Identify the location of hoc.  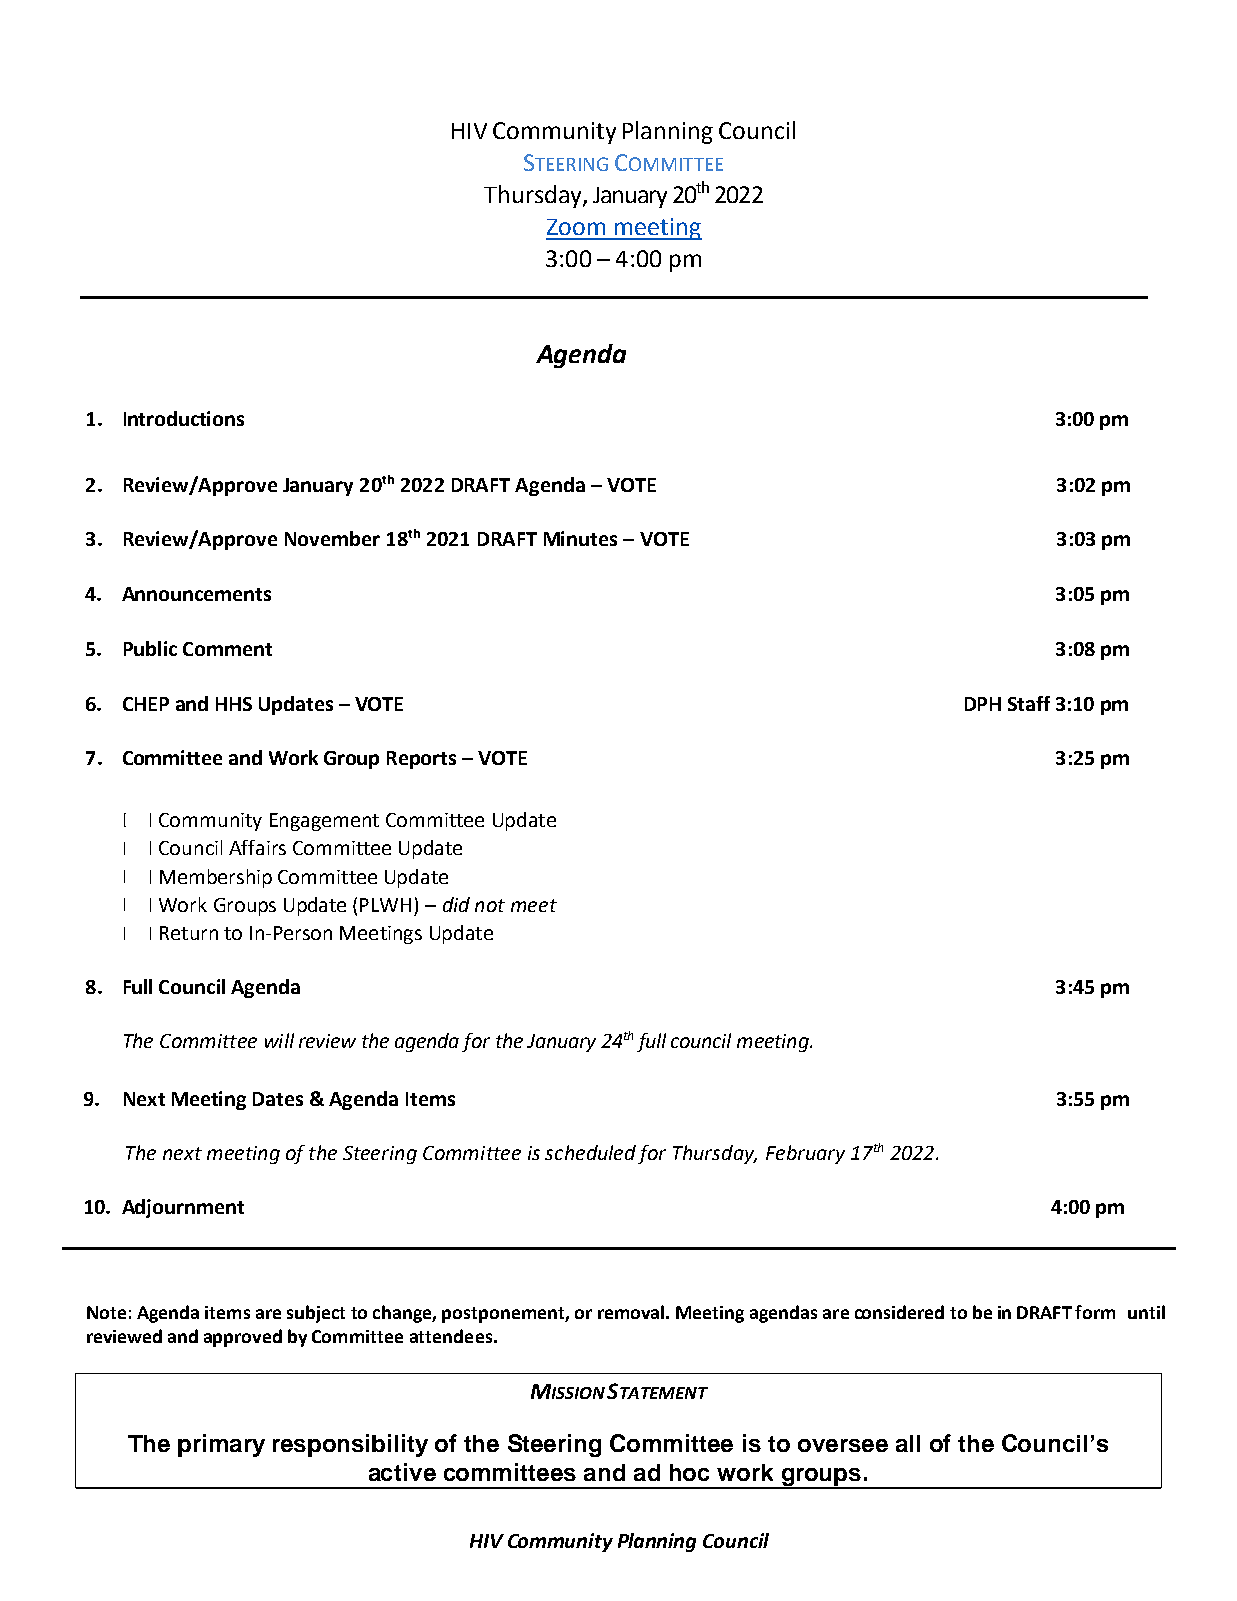
(689, 1472).
